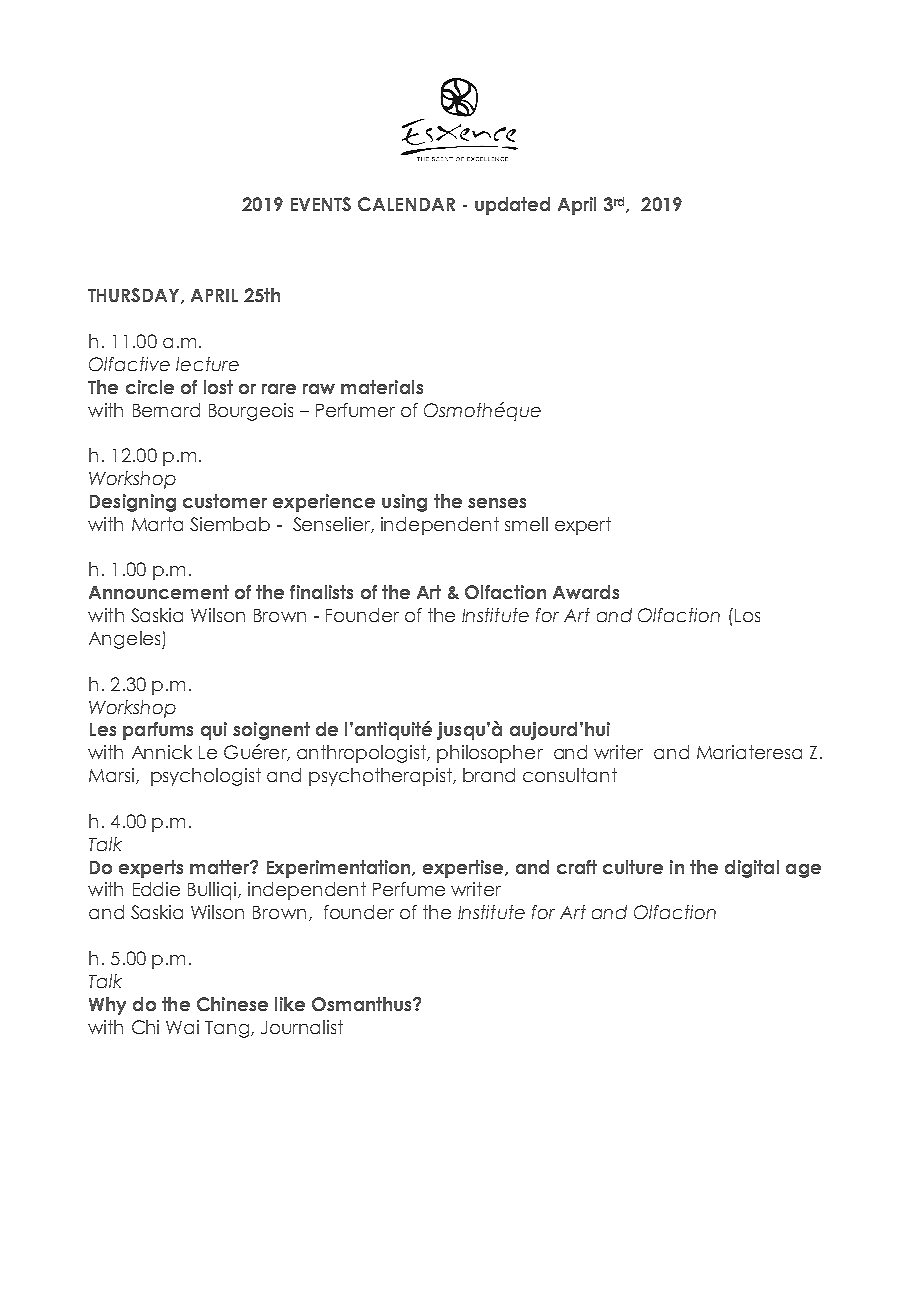 The image size is (924, 1308). What do you see at coordinates (526, 524) in the screenshot?
I see `smell` at bounding box center [526, 524].
